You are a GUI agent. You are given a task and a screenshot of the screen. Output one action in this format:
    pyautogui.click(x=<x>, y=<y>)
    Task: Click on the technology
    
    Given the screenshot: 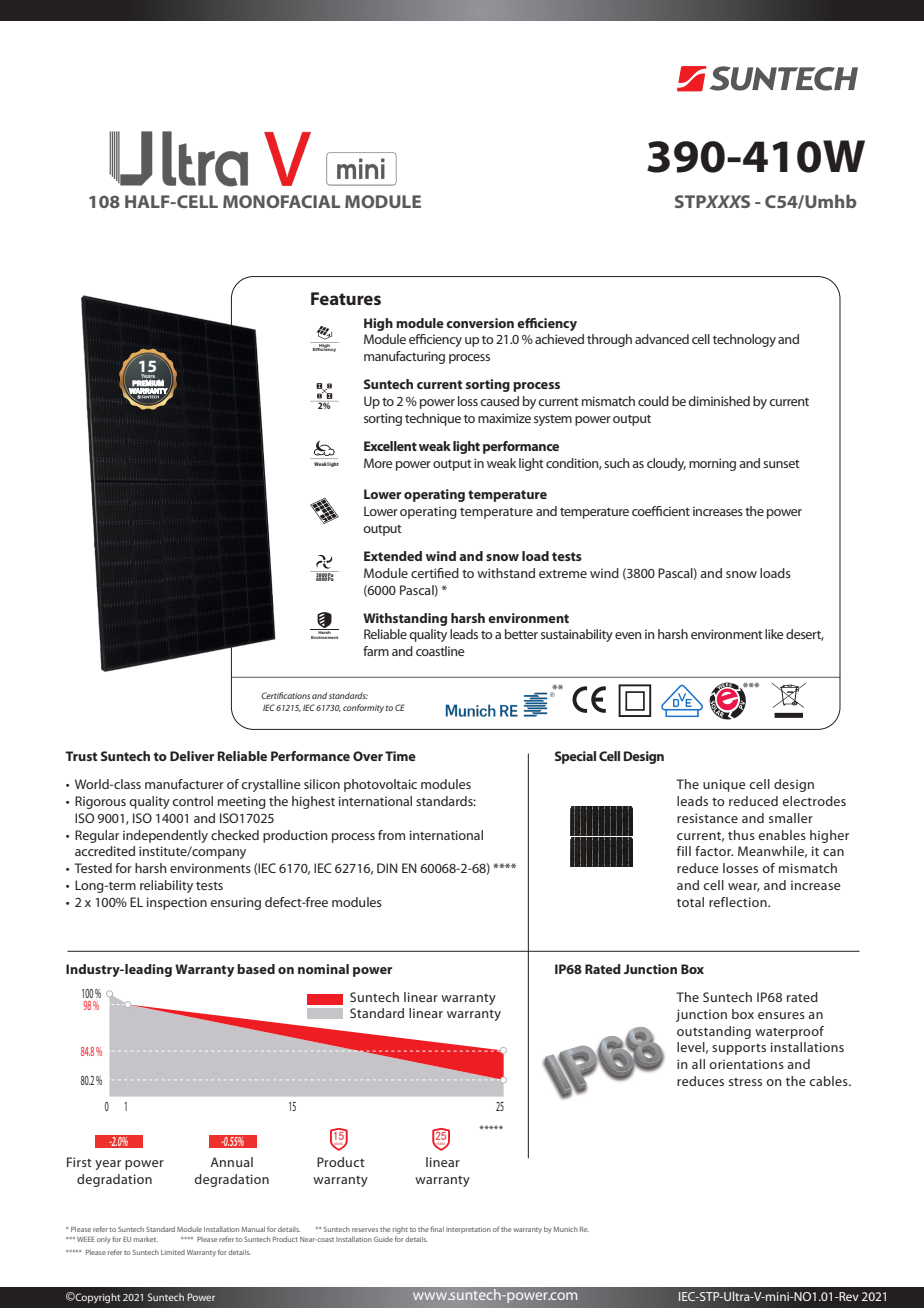 What is the action you would take?
    pyautogui.click(x=744, y=340)
